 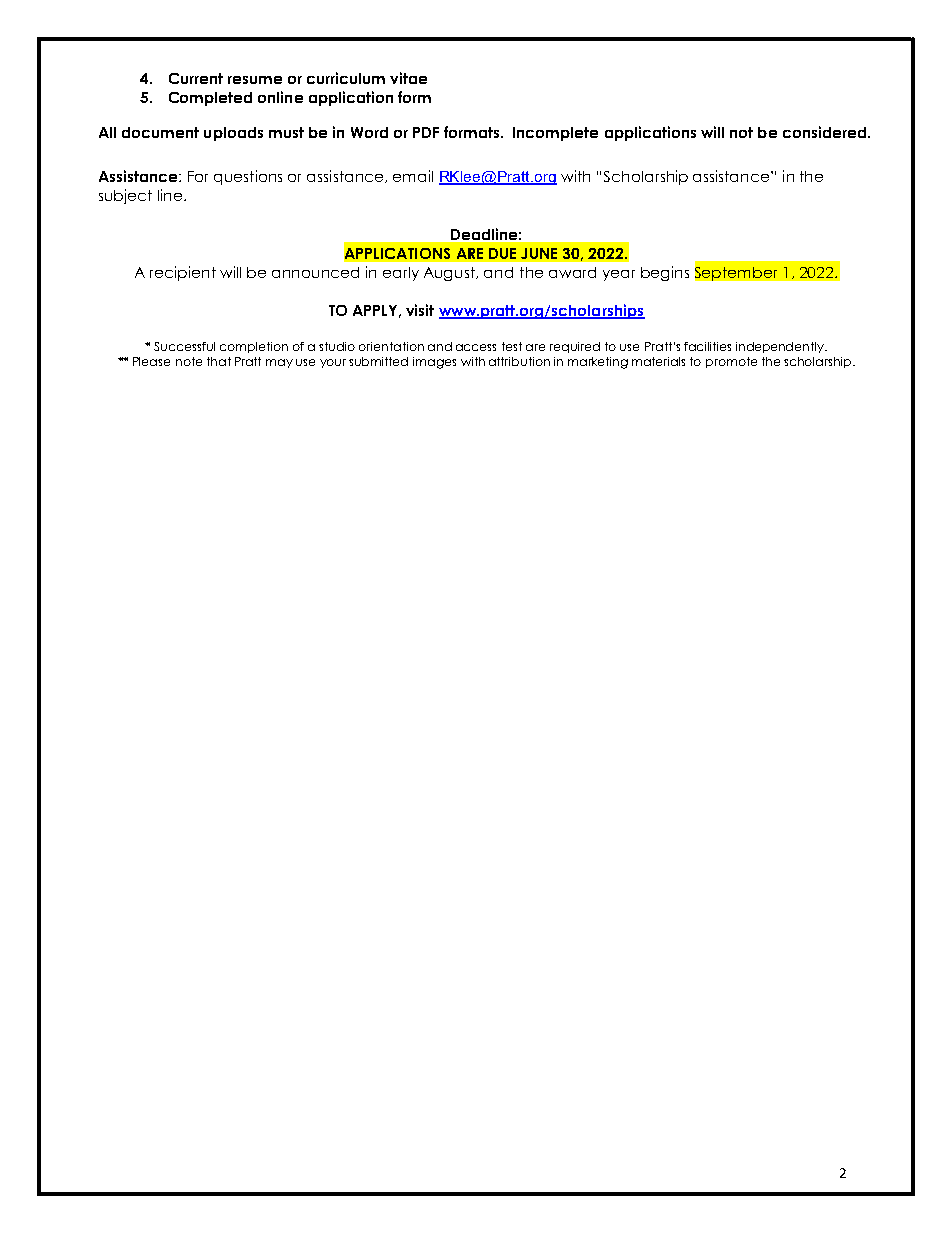 I want to click on subject, so click(x=125, y=196).
